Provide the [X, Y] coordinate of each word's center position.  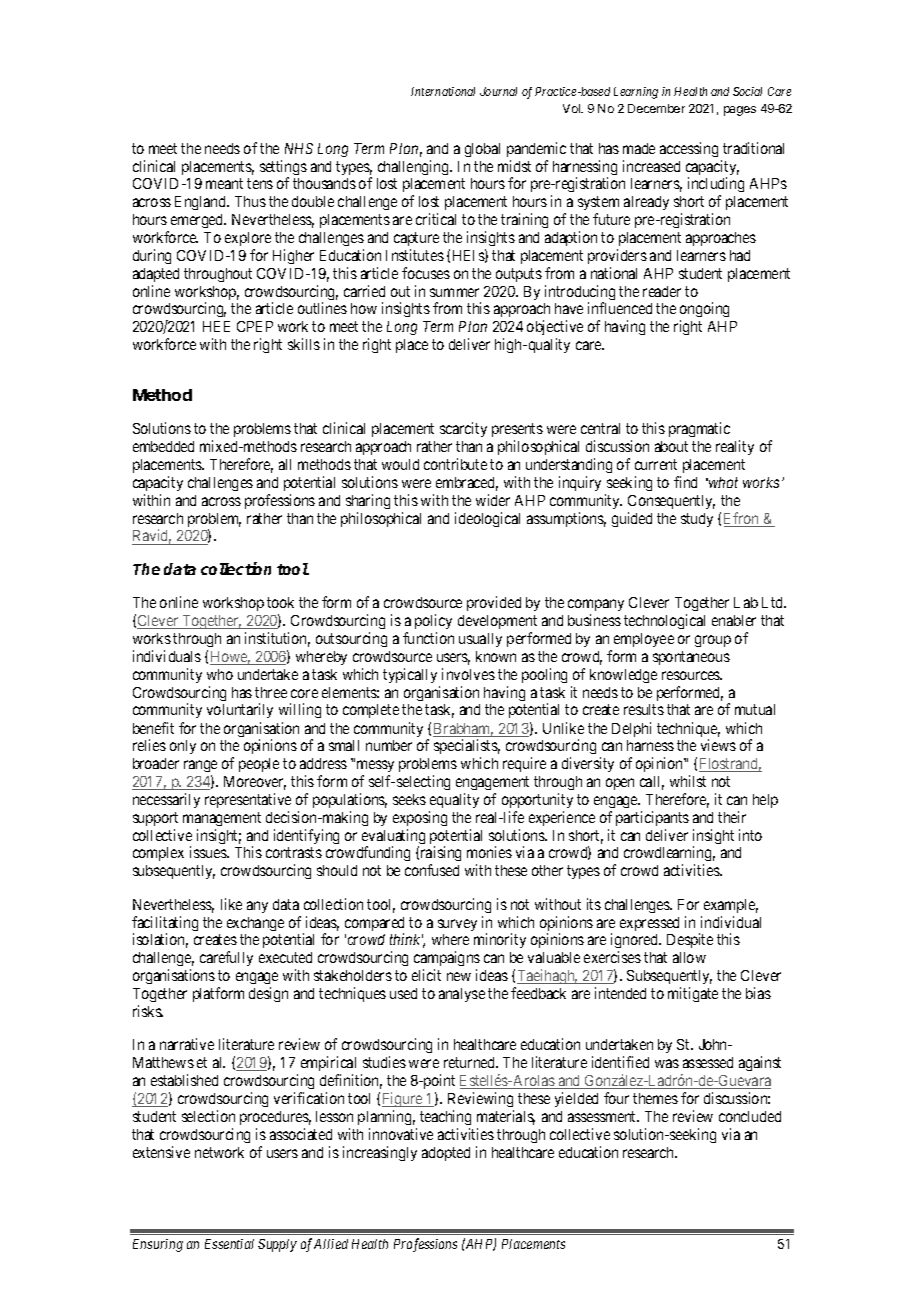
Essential [229, 1244]
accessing [689, 149]
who [220, 674]
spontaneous [691, 658]
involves [468, 674]
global [482, 150]
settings [283, 169]
